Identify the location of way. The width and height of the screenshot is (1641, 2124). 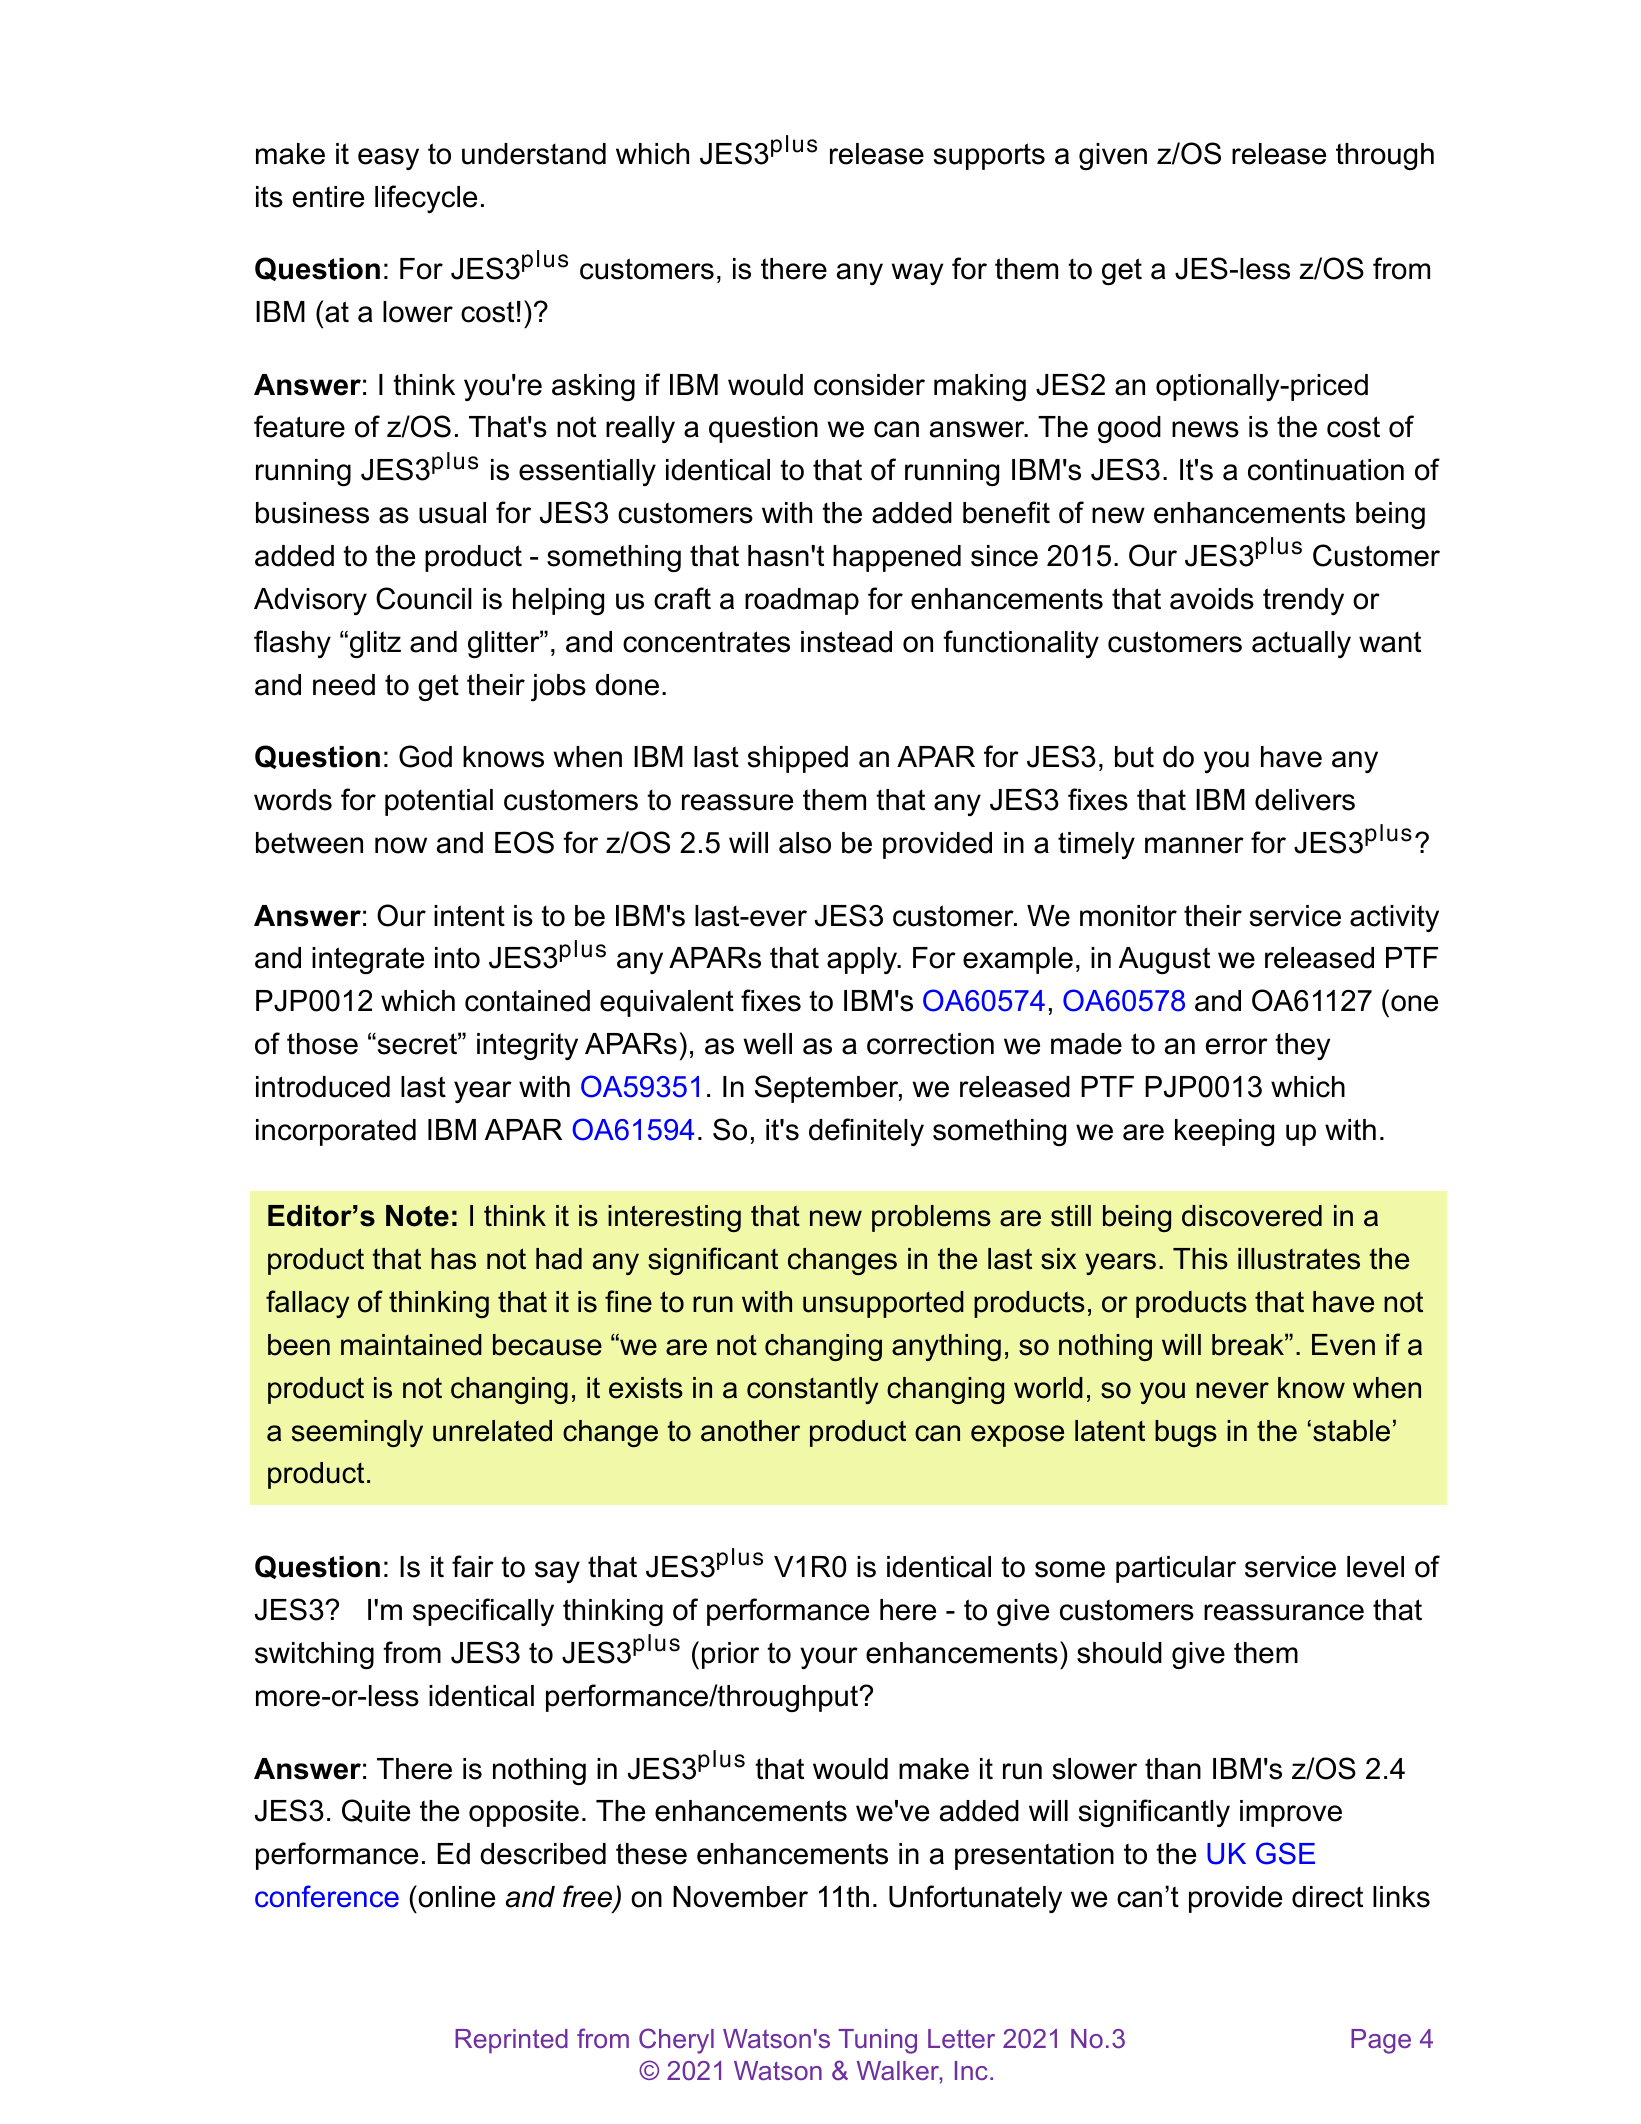
(917, 274).
